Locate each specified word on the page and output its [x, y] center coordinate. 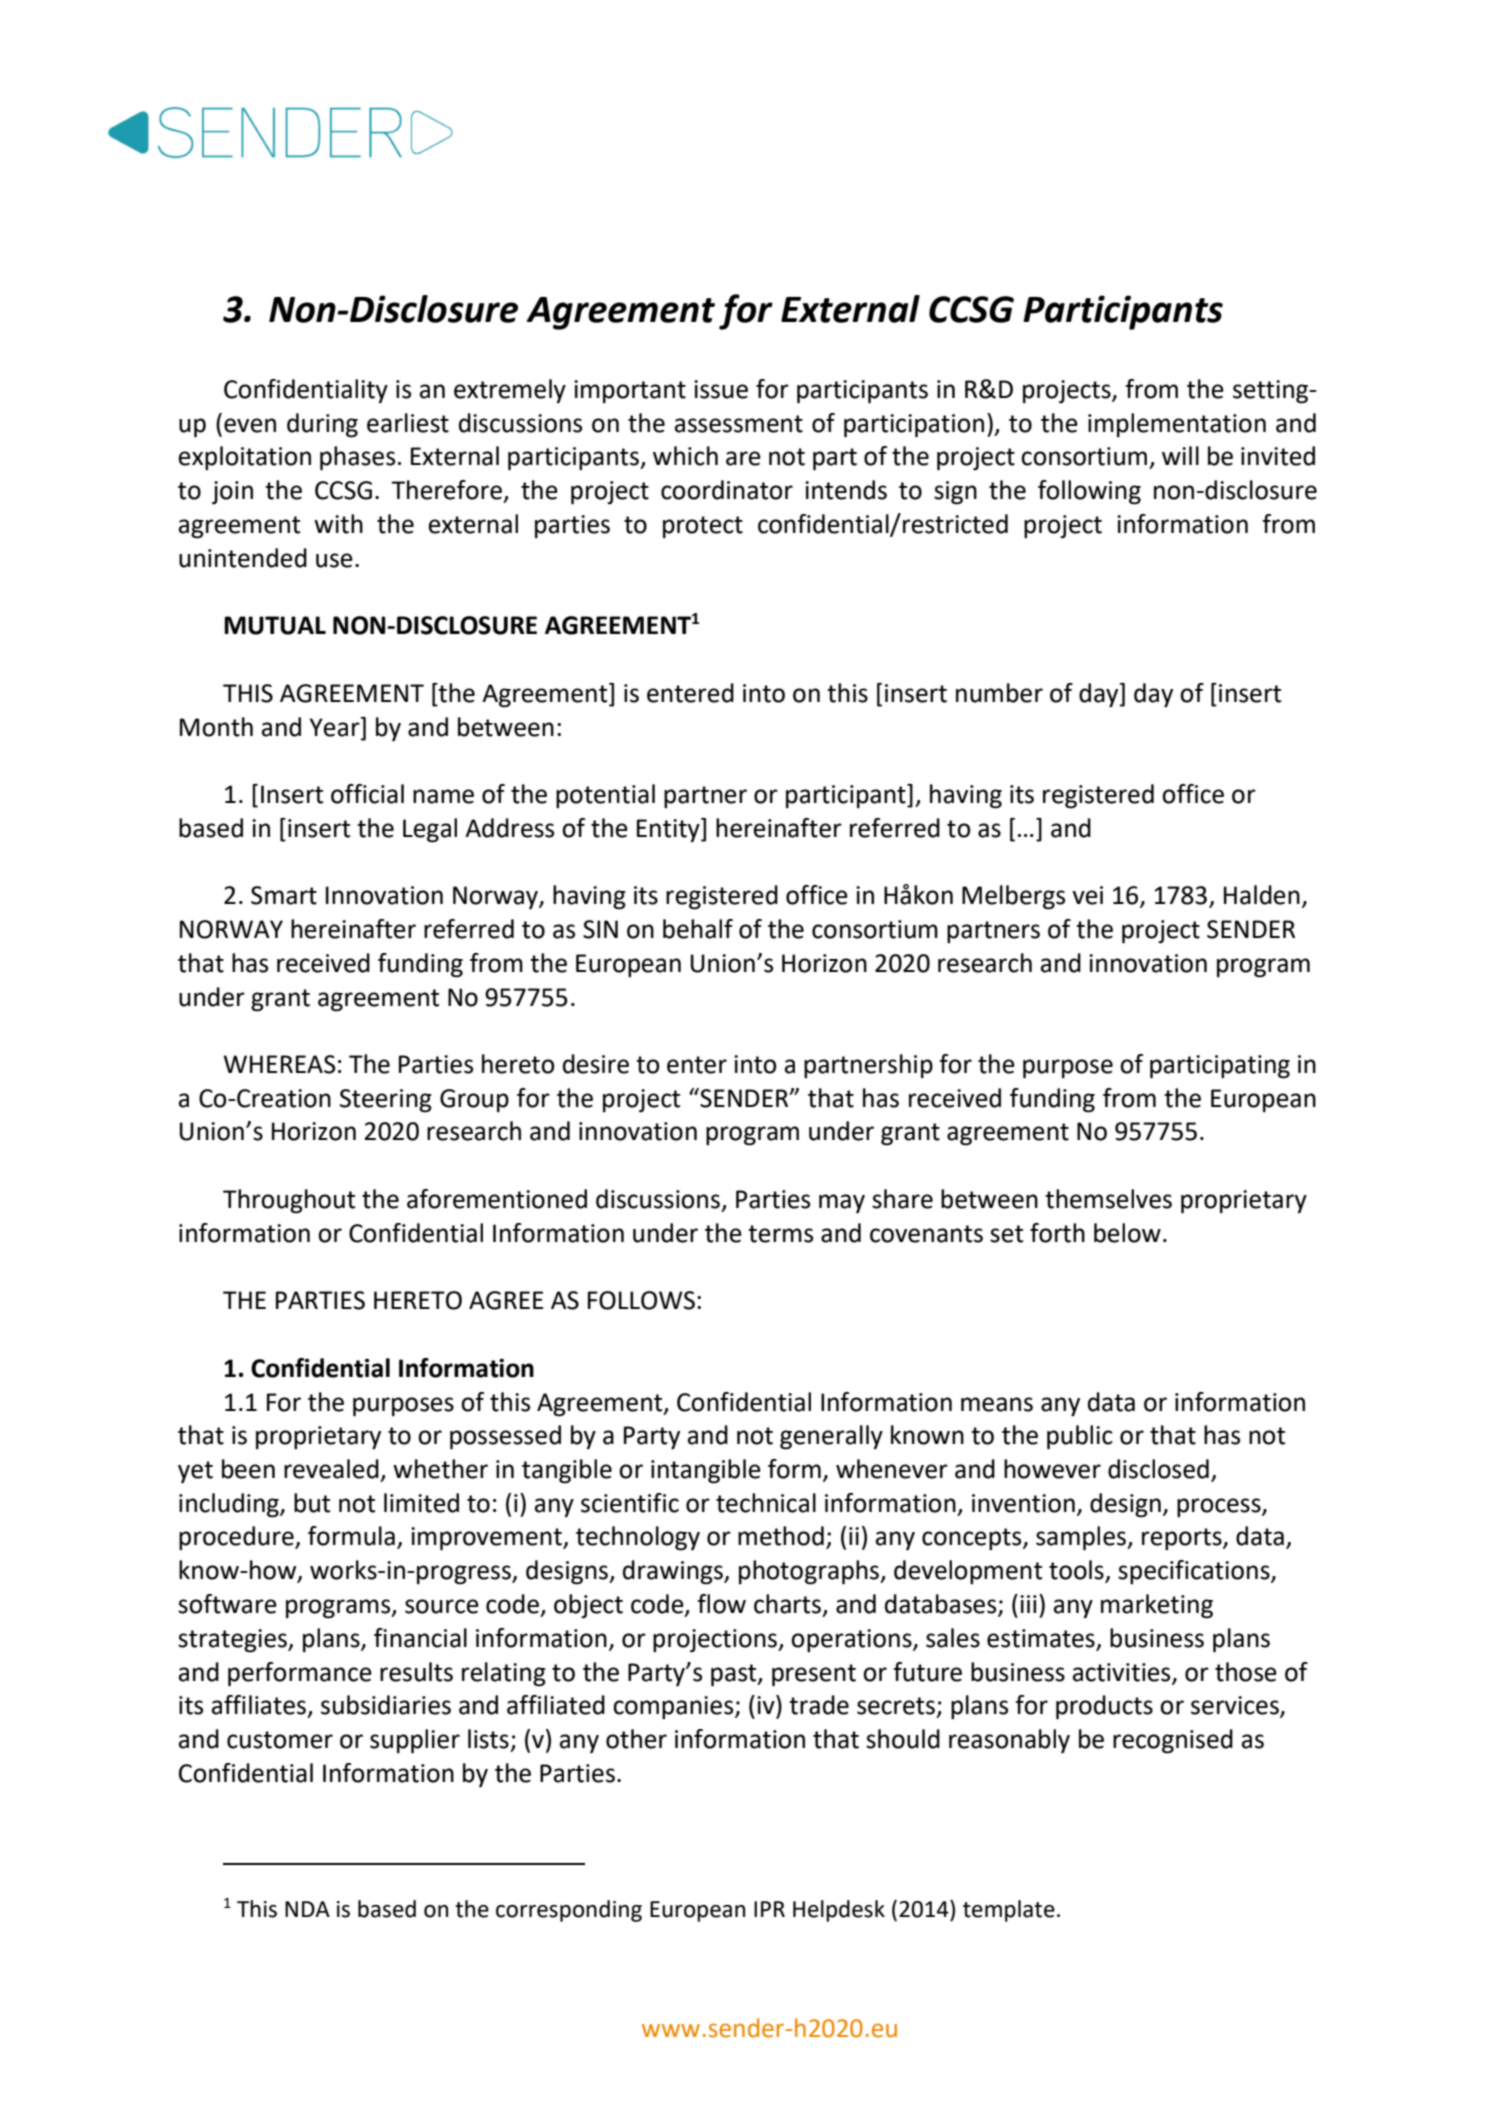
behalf [698, 929]
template [1009, 1911]
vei [1087, 895]
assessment [739, 424]
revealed [331, 1469]
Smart [284, 895]
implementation [1177, 425]
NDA [307, 1909]
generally [831, 1437]
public [1080, 1437]
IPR [769, 1909]
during [322, 425]
